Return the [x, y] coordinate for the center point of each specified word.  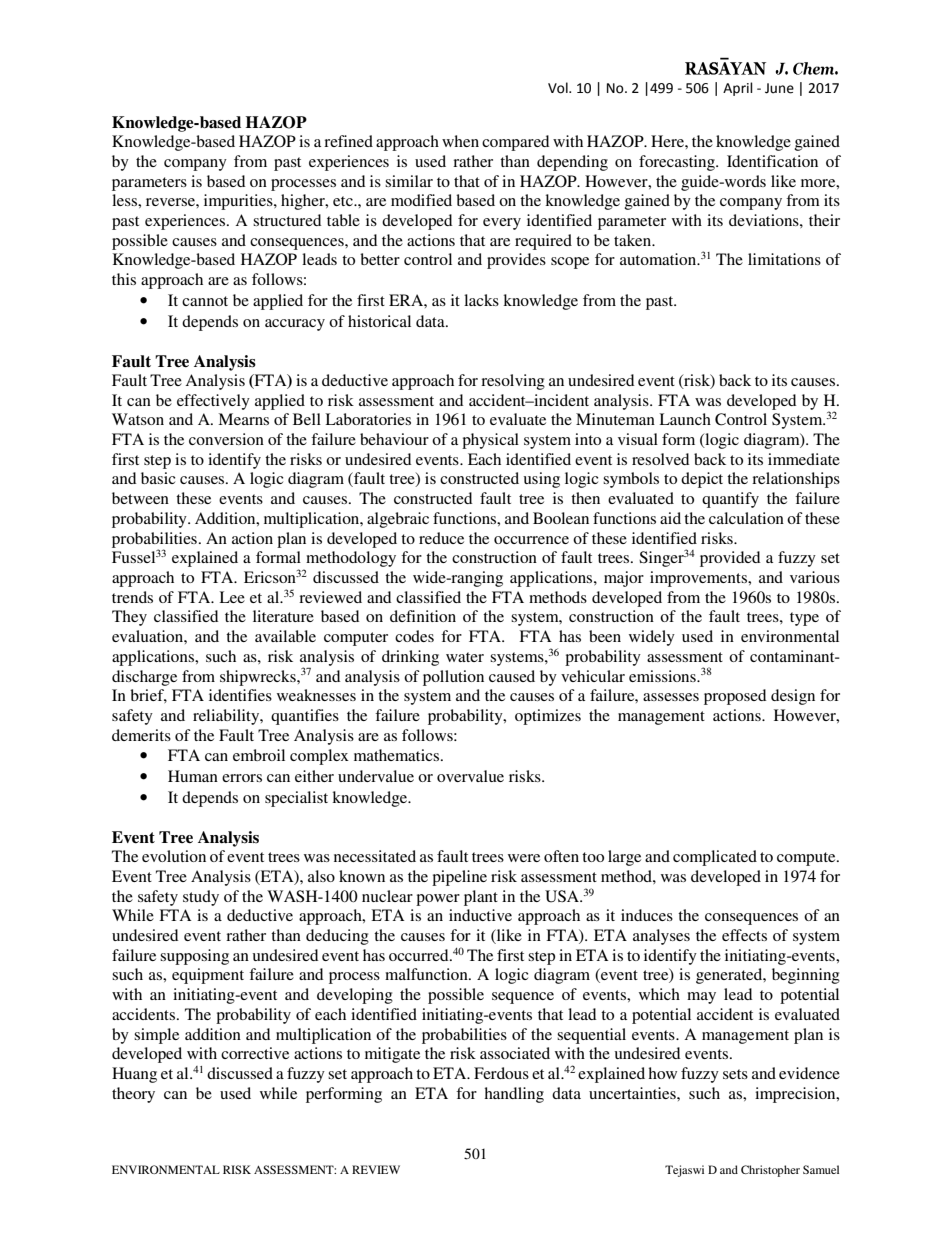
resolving [513, 382]
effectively [213, 402]
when [460, 141]
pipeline [459, 878]
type [804, 619]
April [738, 89]
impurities [239, 202]
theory [133, 1095]
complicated [715, 858]
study [201, 898]
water [465, 657]
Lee [232, 597]
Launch [685, 419]
